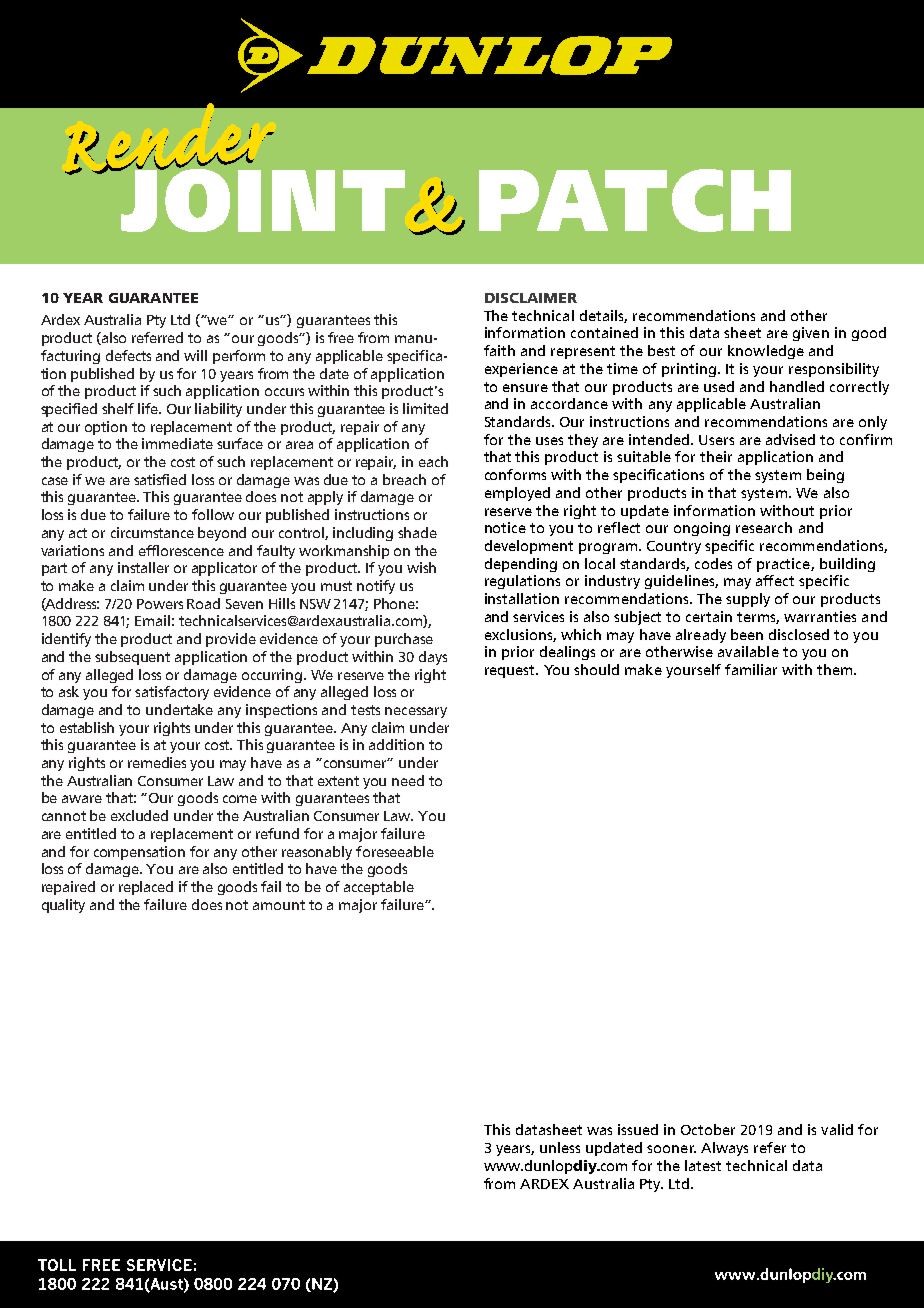 The height and width of the page is (1308, 924). Describe the element at coordinates (837, 1129) in the page. I see `valid` at that location.
